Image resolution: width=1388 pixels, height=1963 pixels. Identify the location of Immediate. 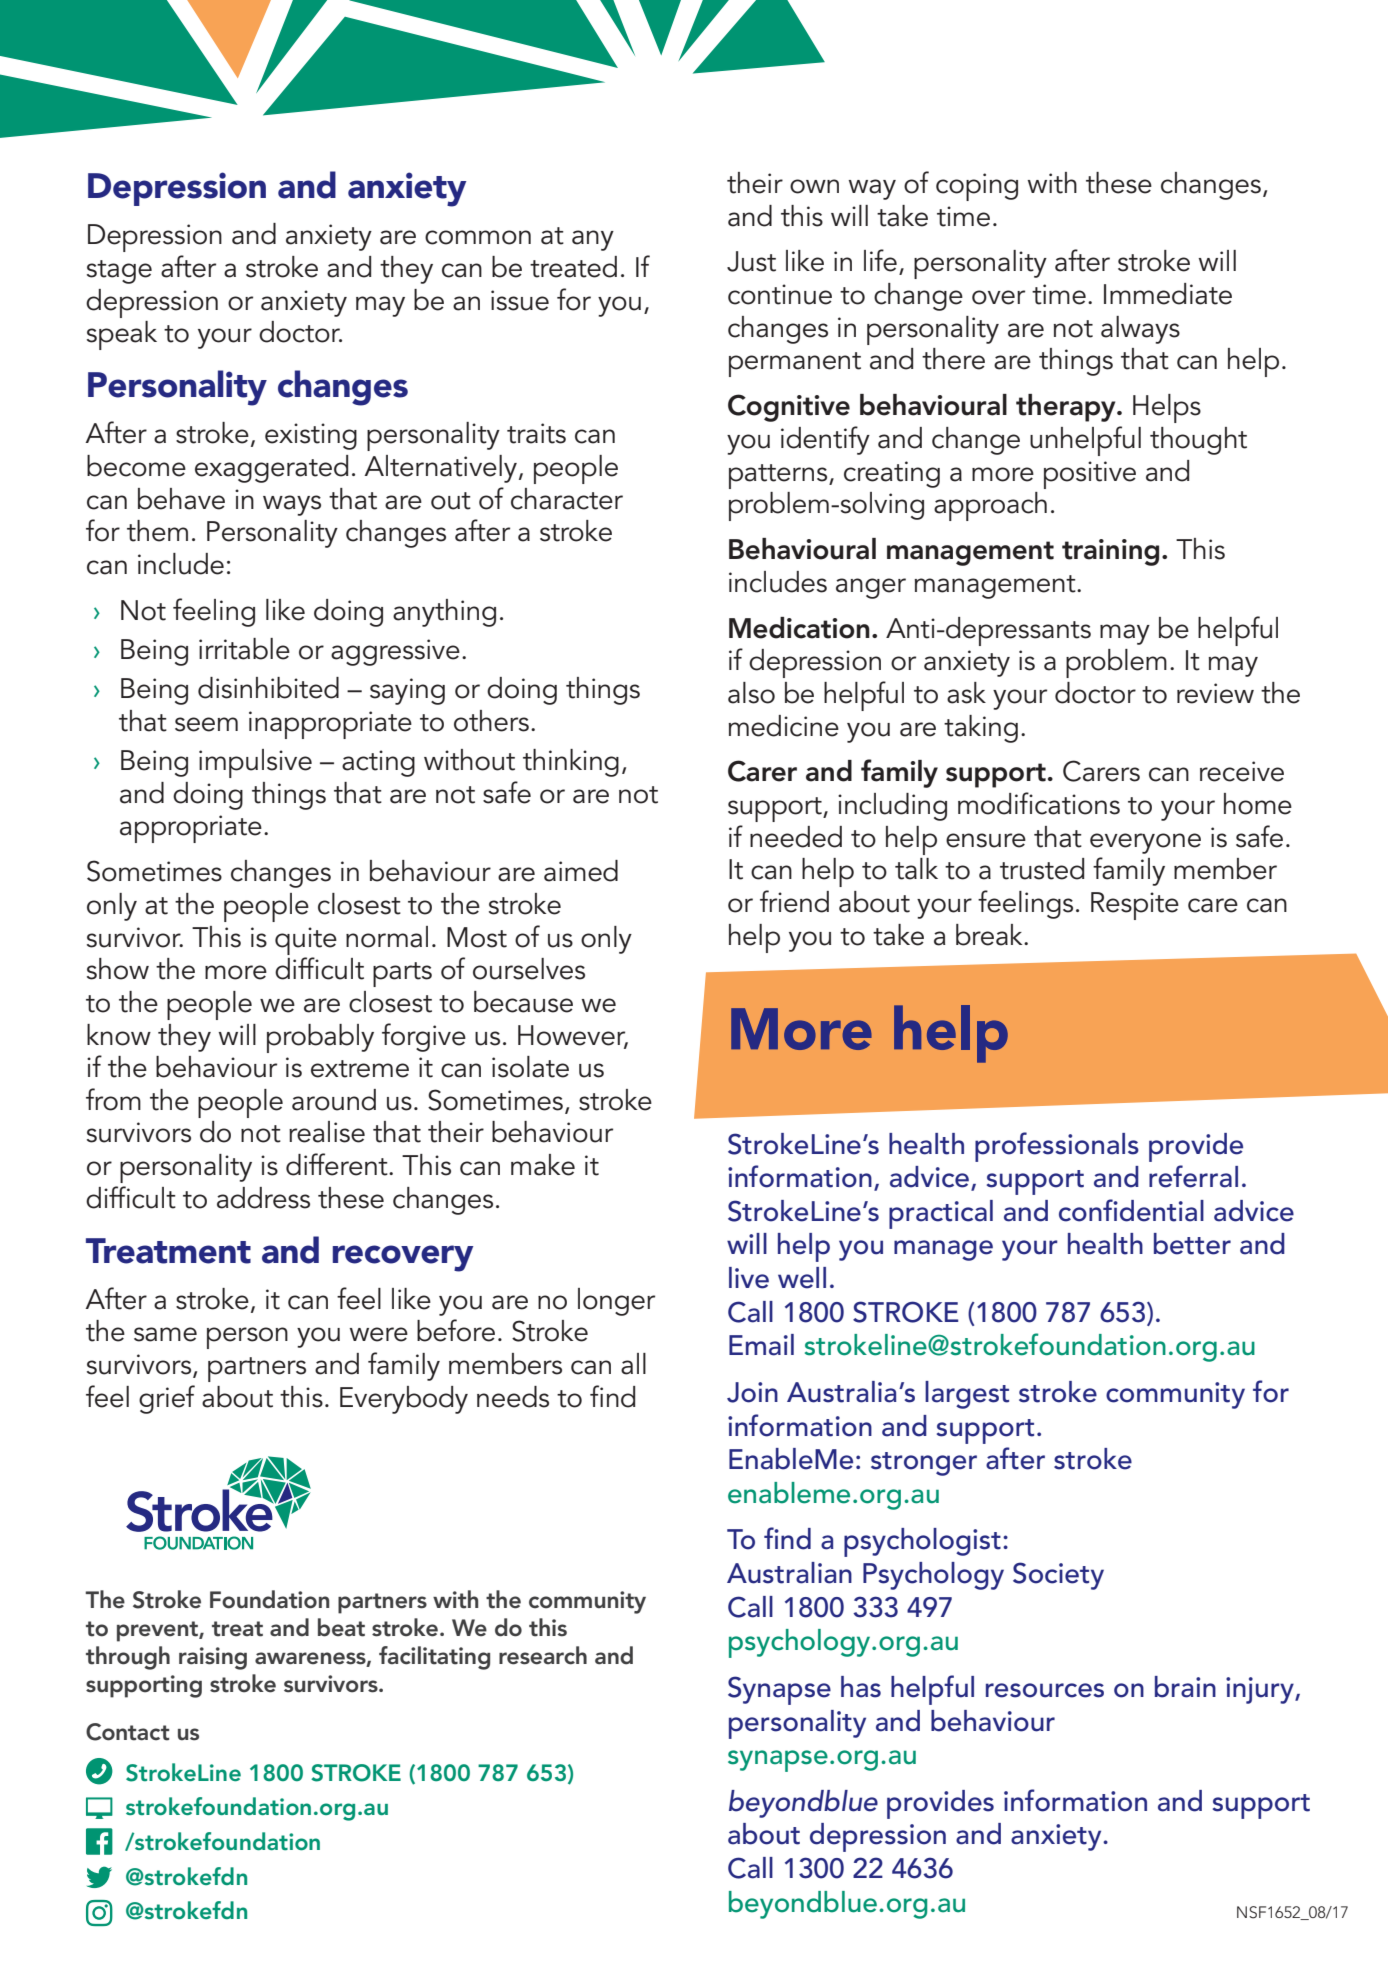
(1168, 294).
